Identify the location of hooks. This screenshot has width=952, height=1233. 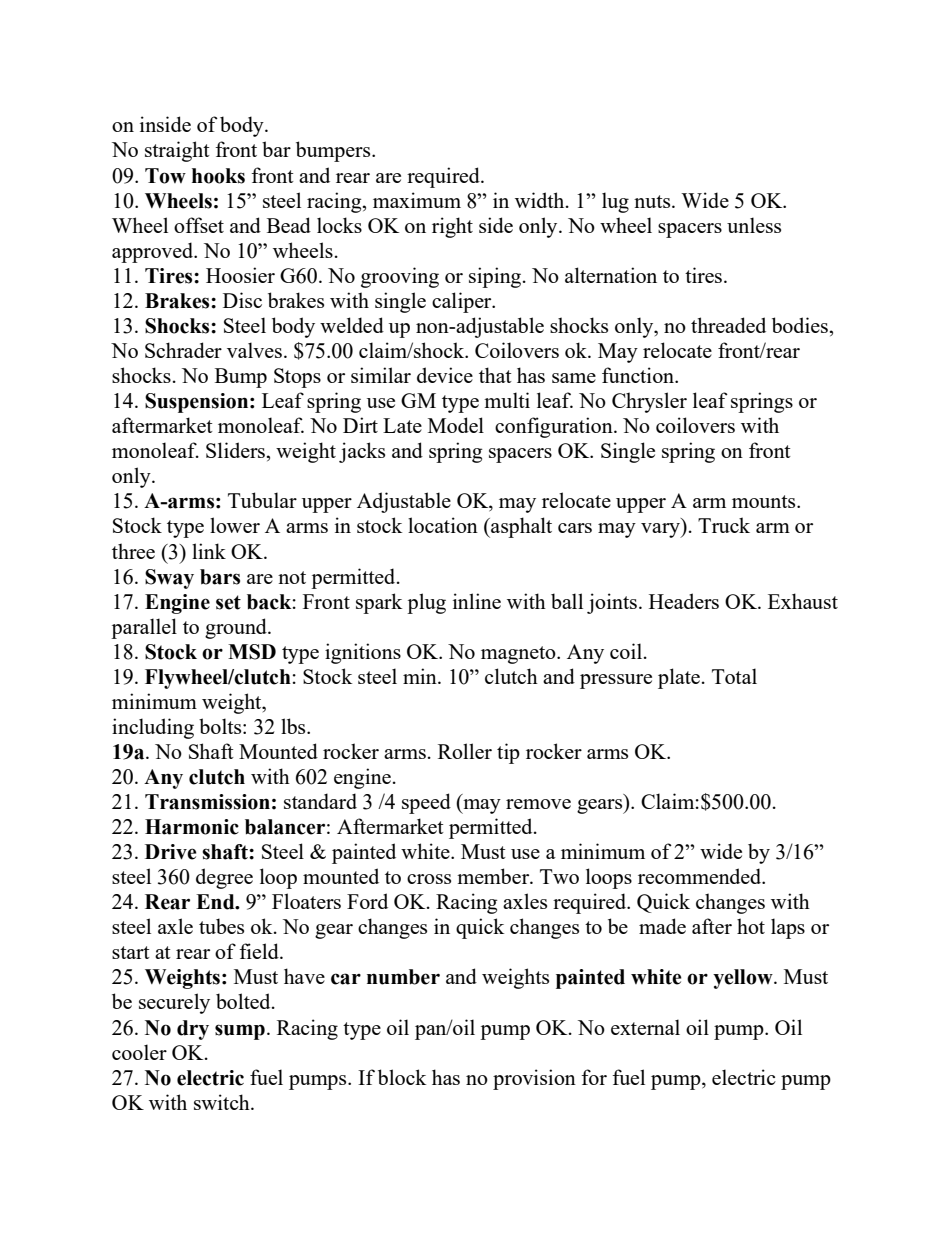
(218, 176).
